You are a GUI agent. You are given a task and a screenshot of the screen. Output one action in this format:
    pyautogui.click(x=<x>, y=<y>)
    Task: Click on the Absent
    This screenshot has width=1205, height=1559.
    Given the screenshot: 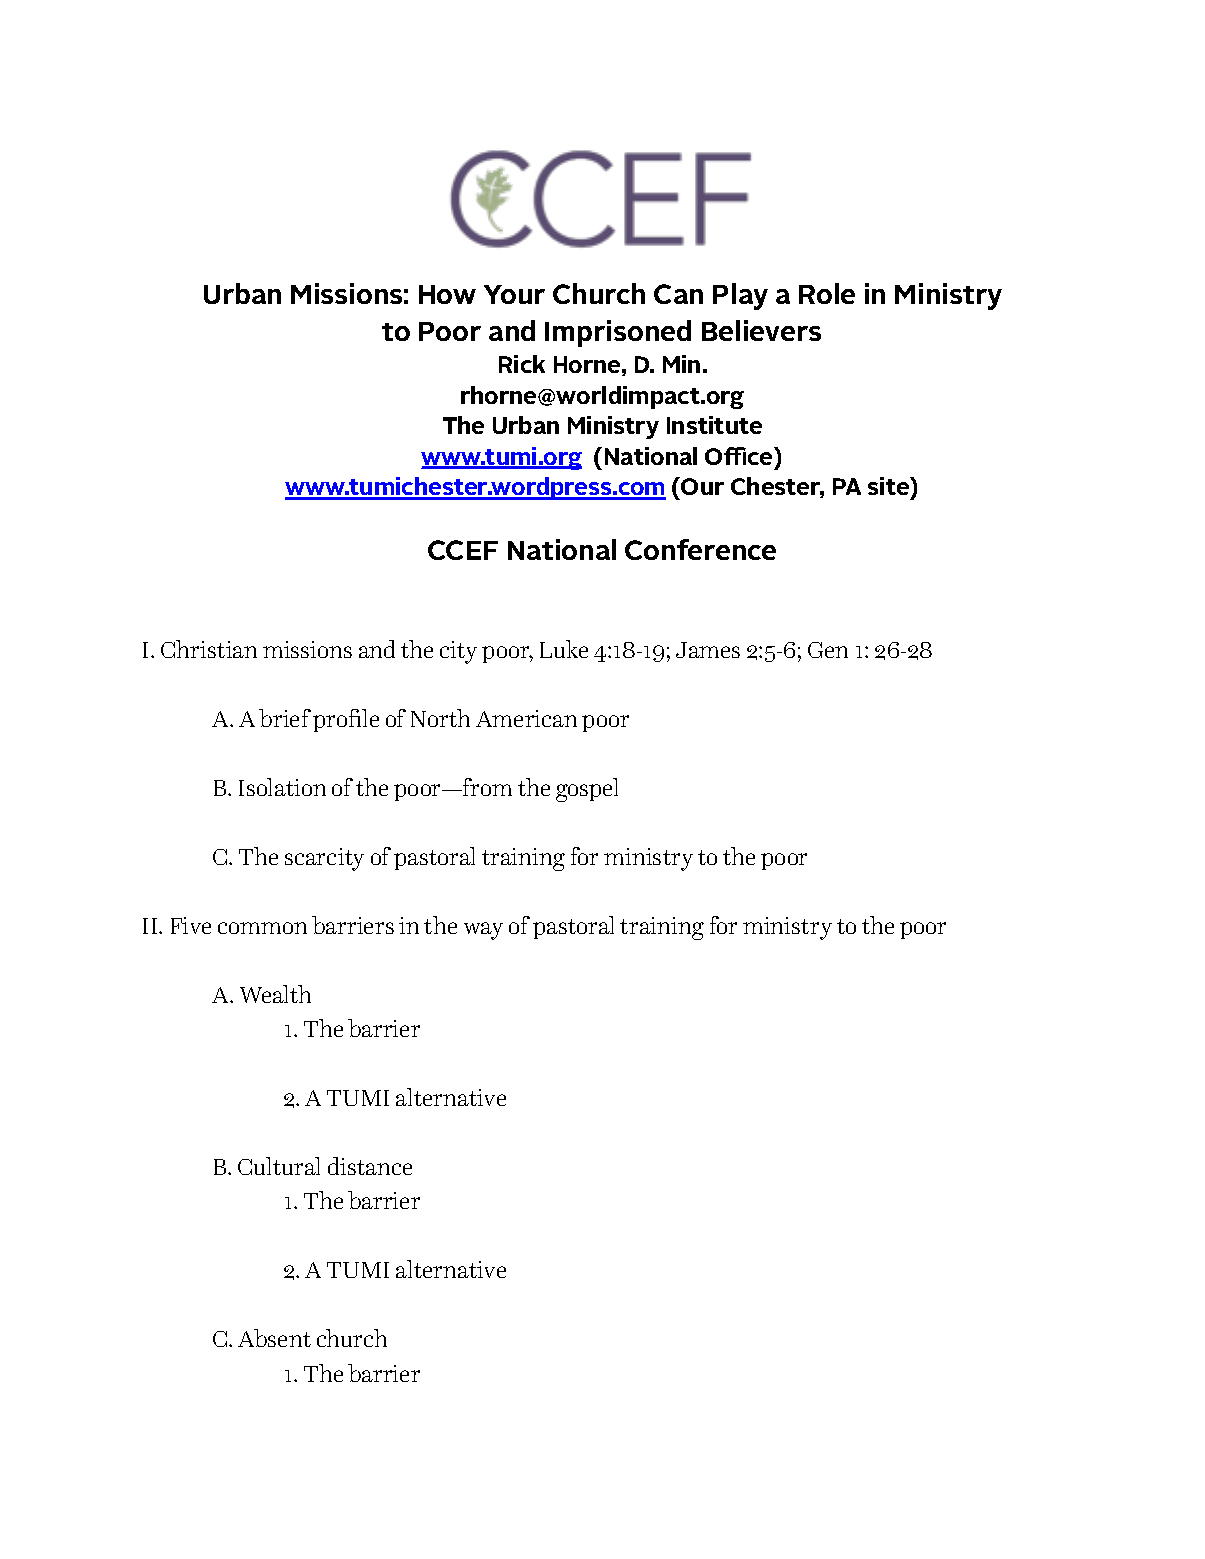 What is the action you would take?
    pyautogui.click(x=274, y=1338)
